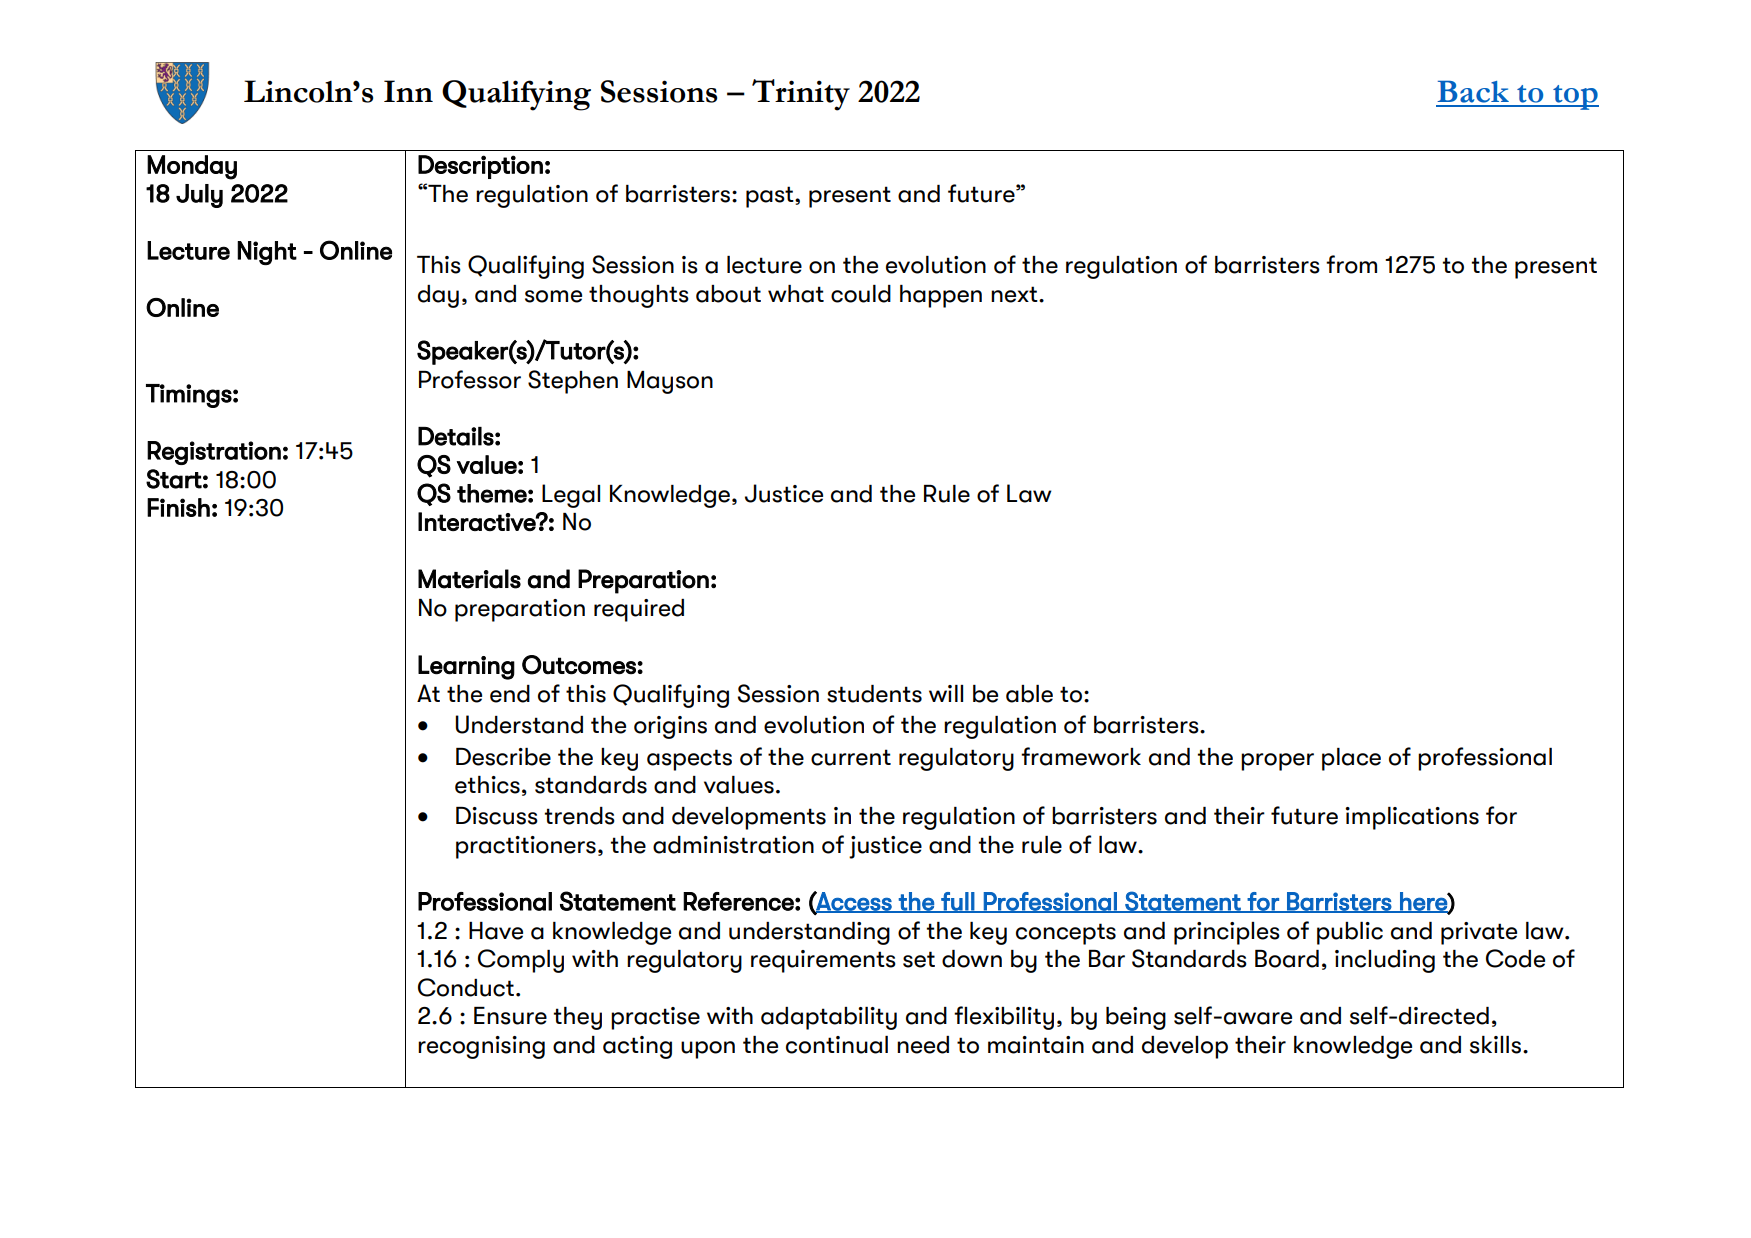 The image size is (1751, 1238). I want to click on recognising, so click(481, 1047).
